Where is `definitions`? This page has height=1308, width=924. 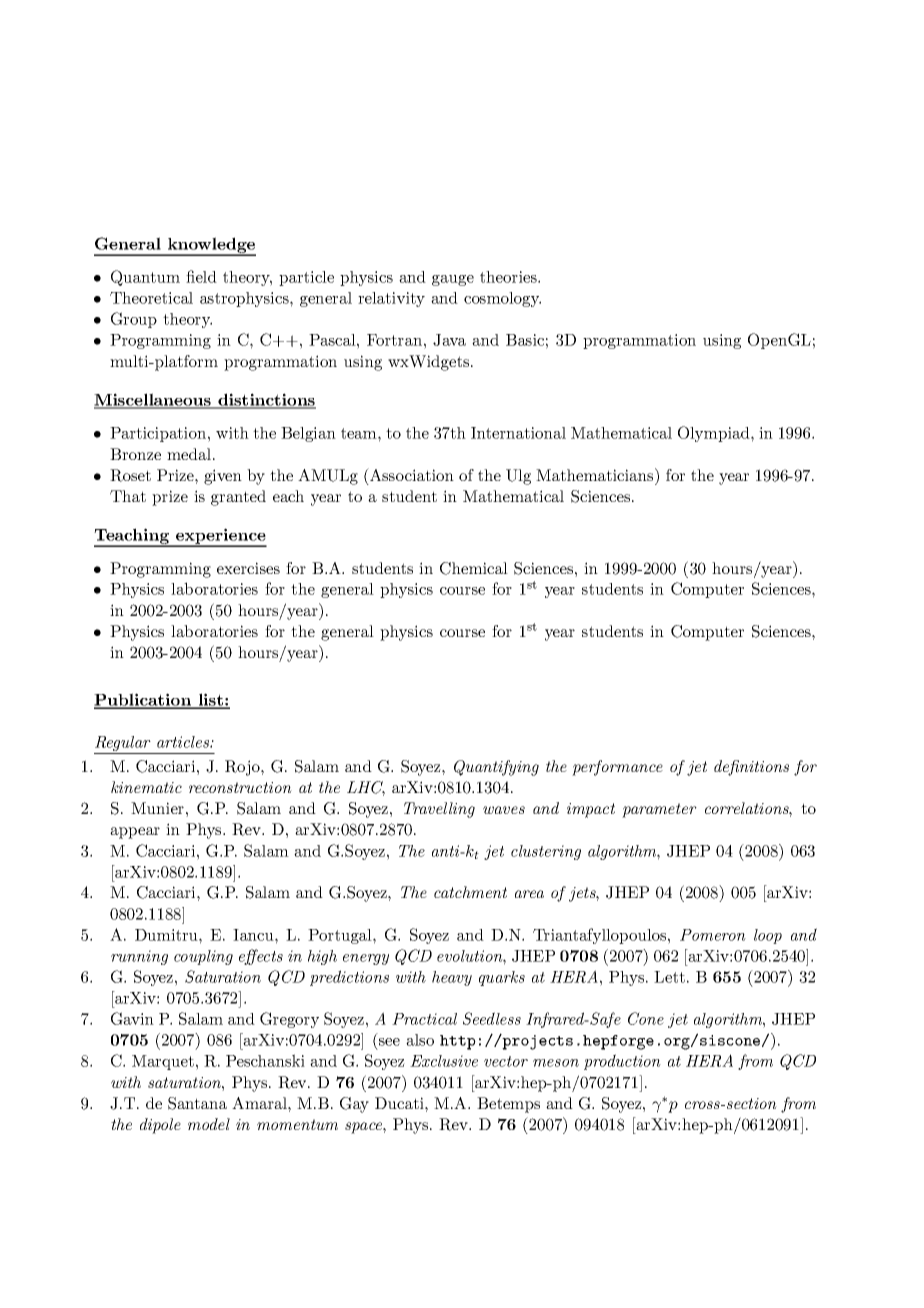 definitions is located at coordinates (751, 768).
